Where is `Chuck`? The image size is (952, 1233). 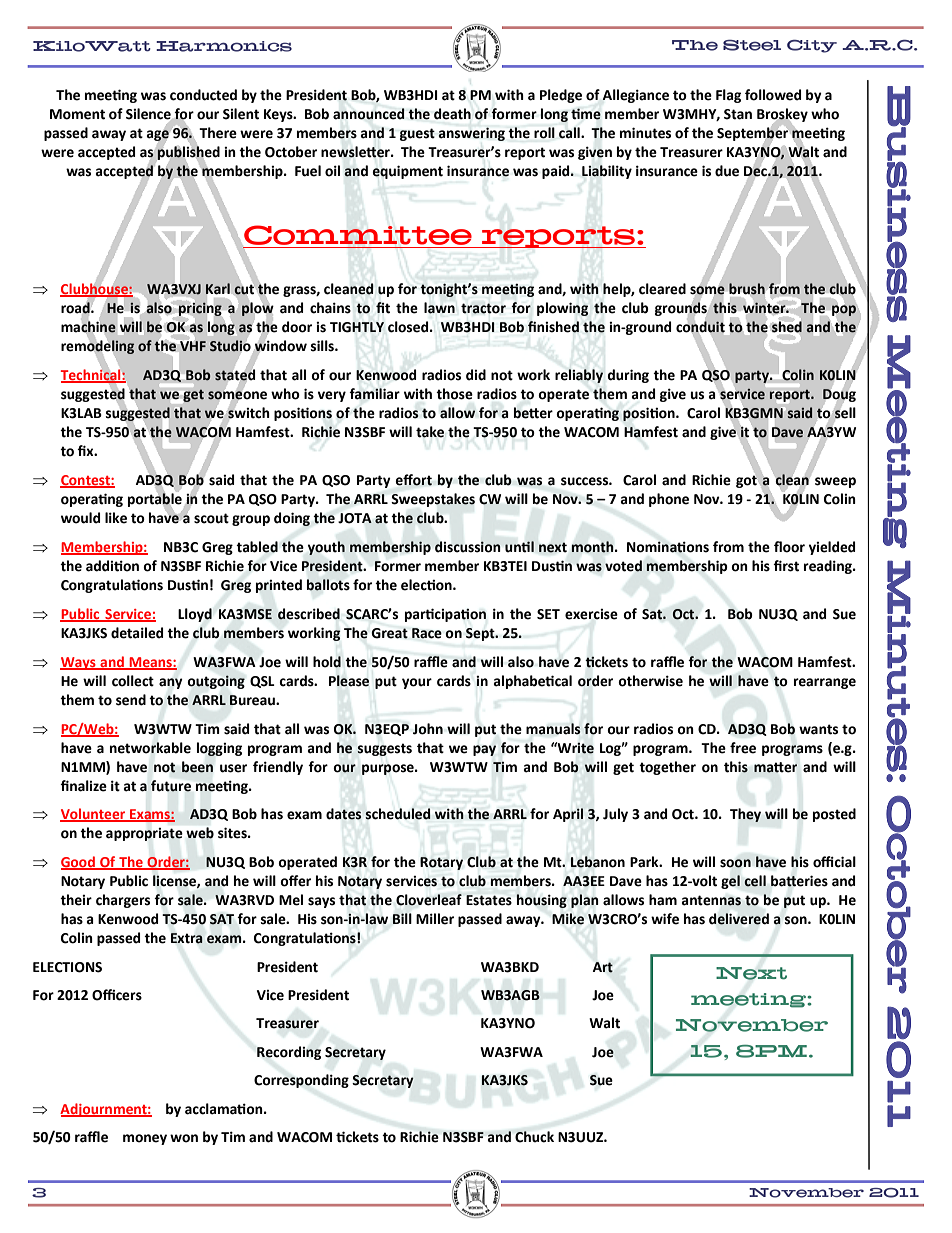 Chuck is located at coordinates (534, 1137).
